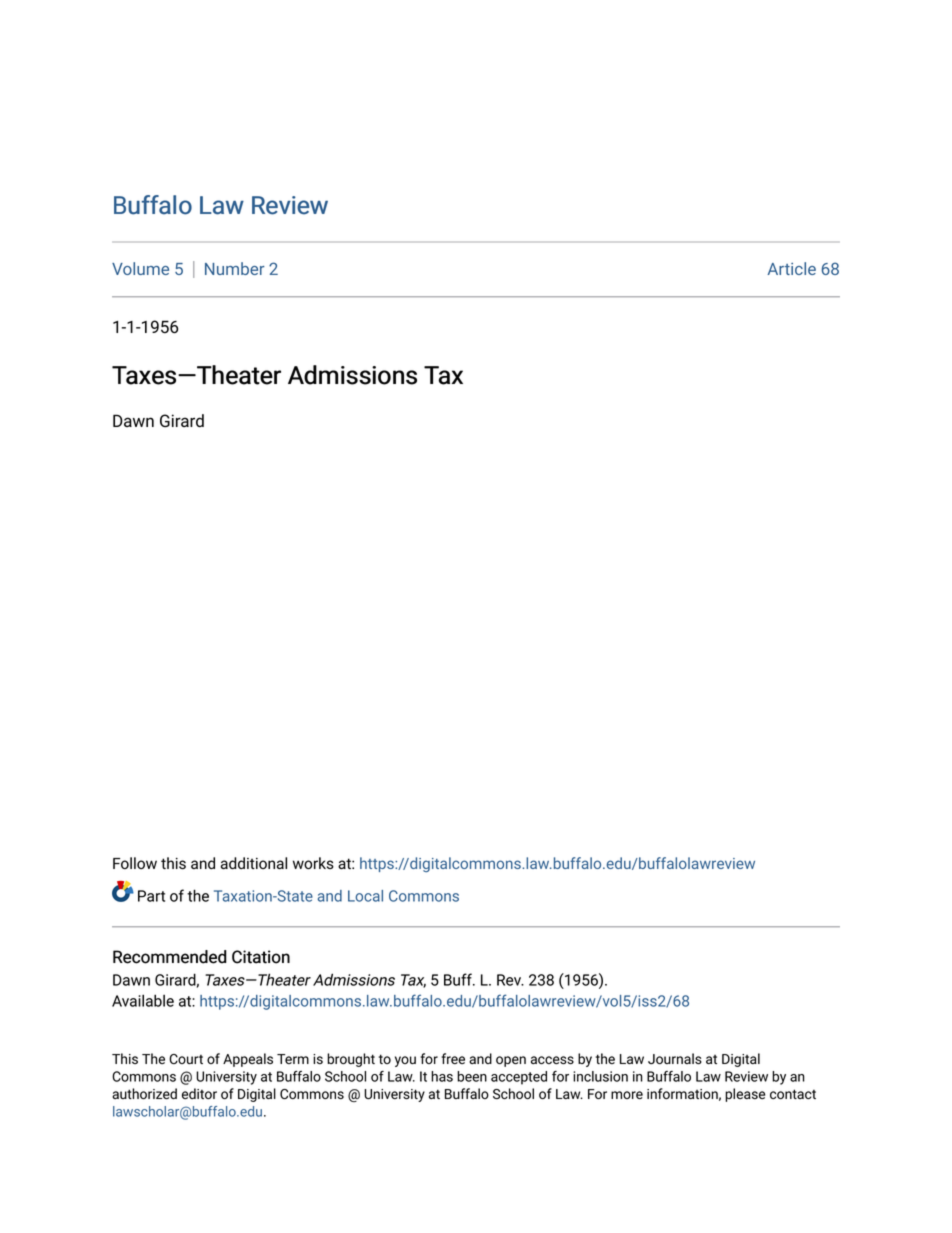  I want to click on Court, so click(186, 1059).
